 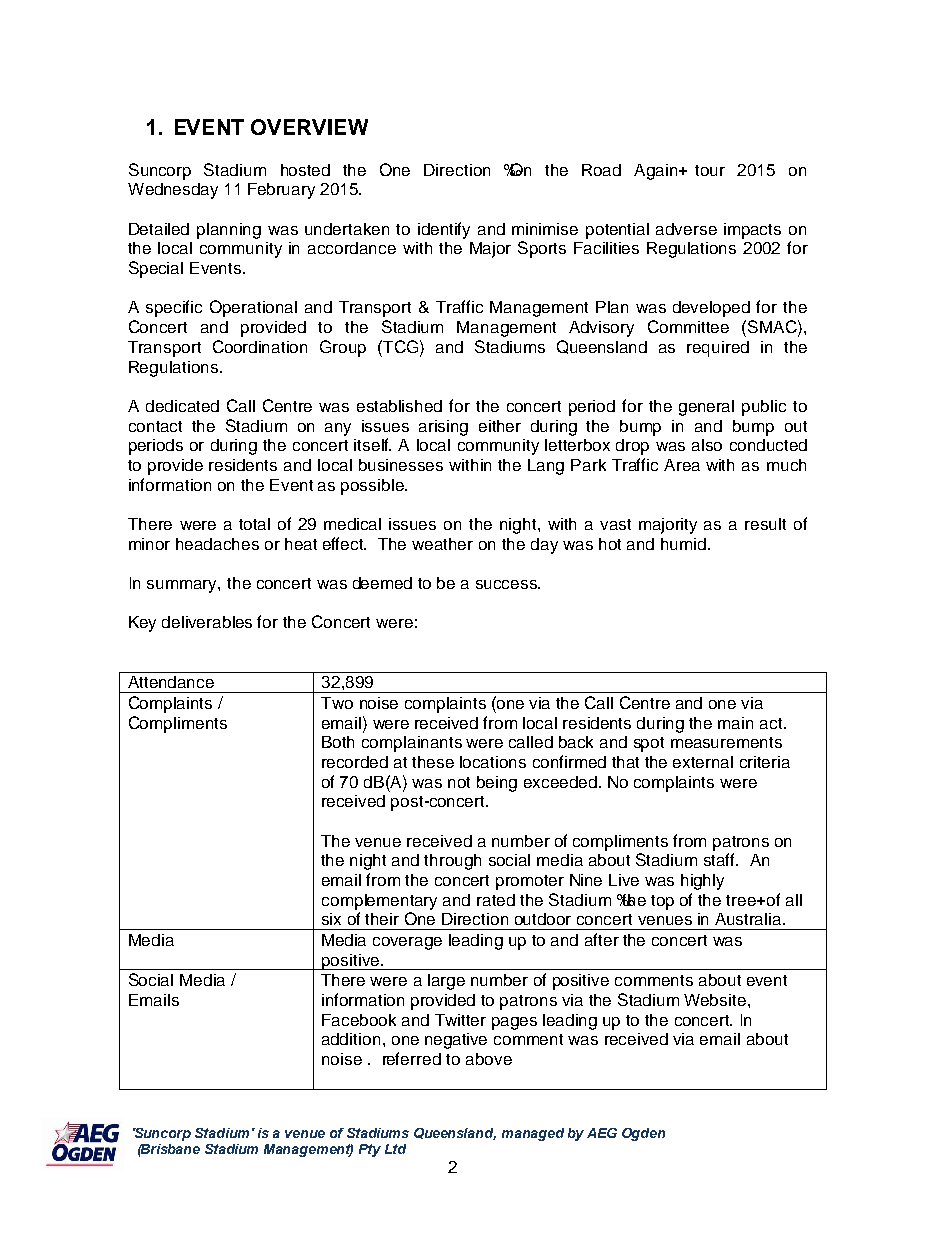 What do you see at coordinates (452, 862) in the page?
I see `through` at bounding box center [452, 862].
